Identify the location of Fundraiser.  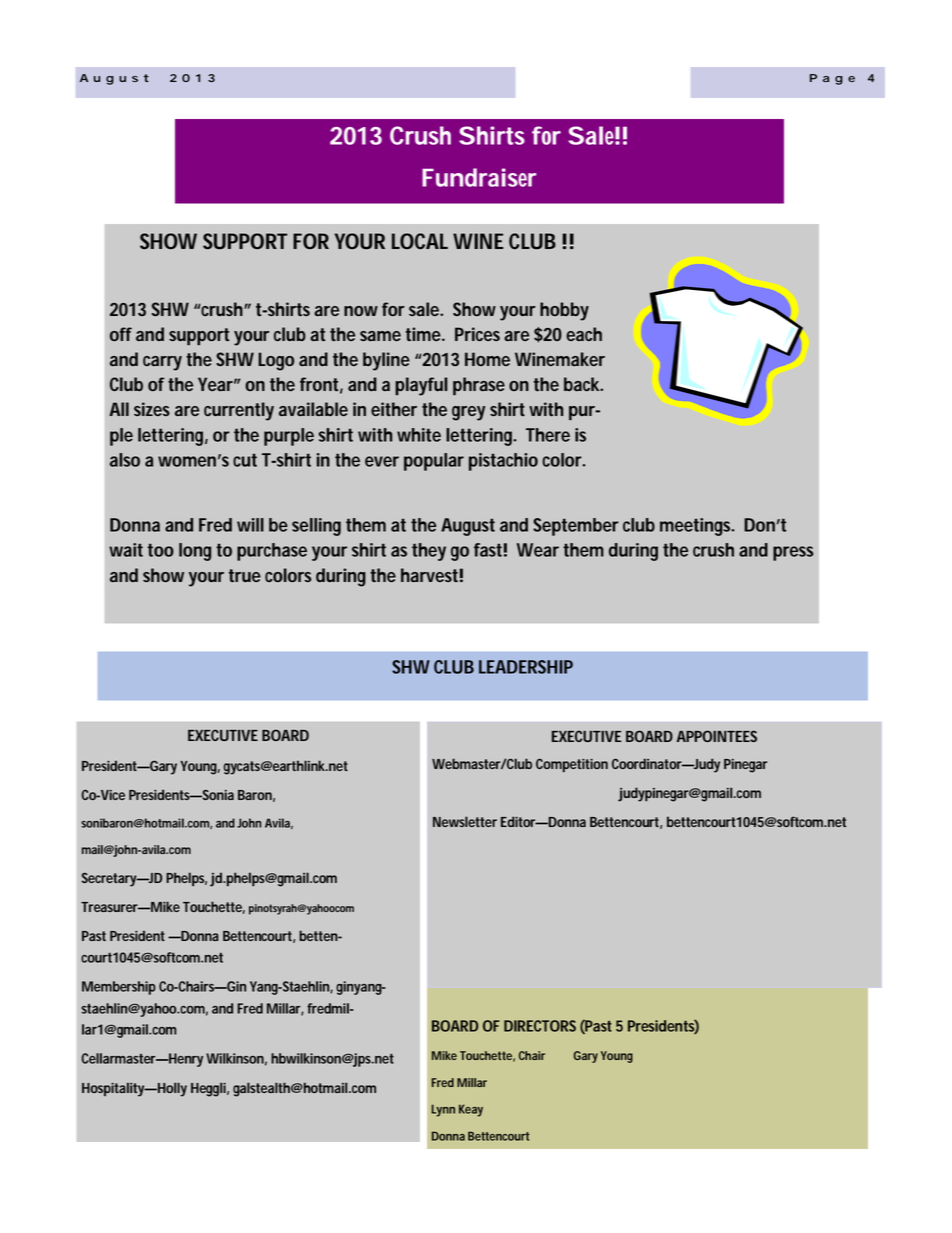
(479, 177).
